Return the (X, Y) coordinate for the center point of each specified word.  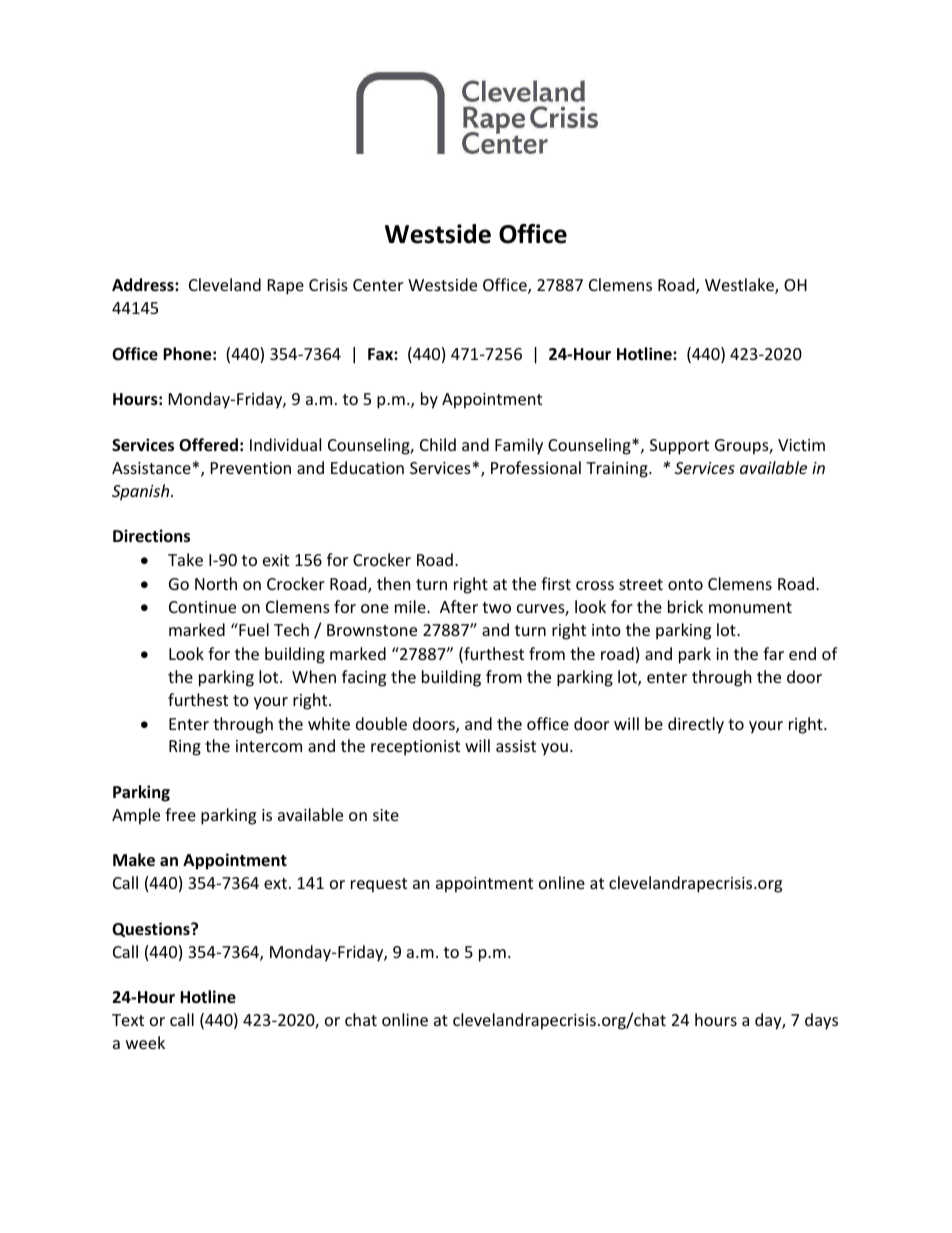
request (379, 885)
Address (144, 285)
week (145, 1042)
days (821, 1021)
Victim (801, 445)
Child (438, 444)
